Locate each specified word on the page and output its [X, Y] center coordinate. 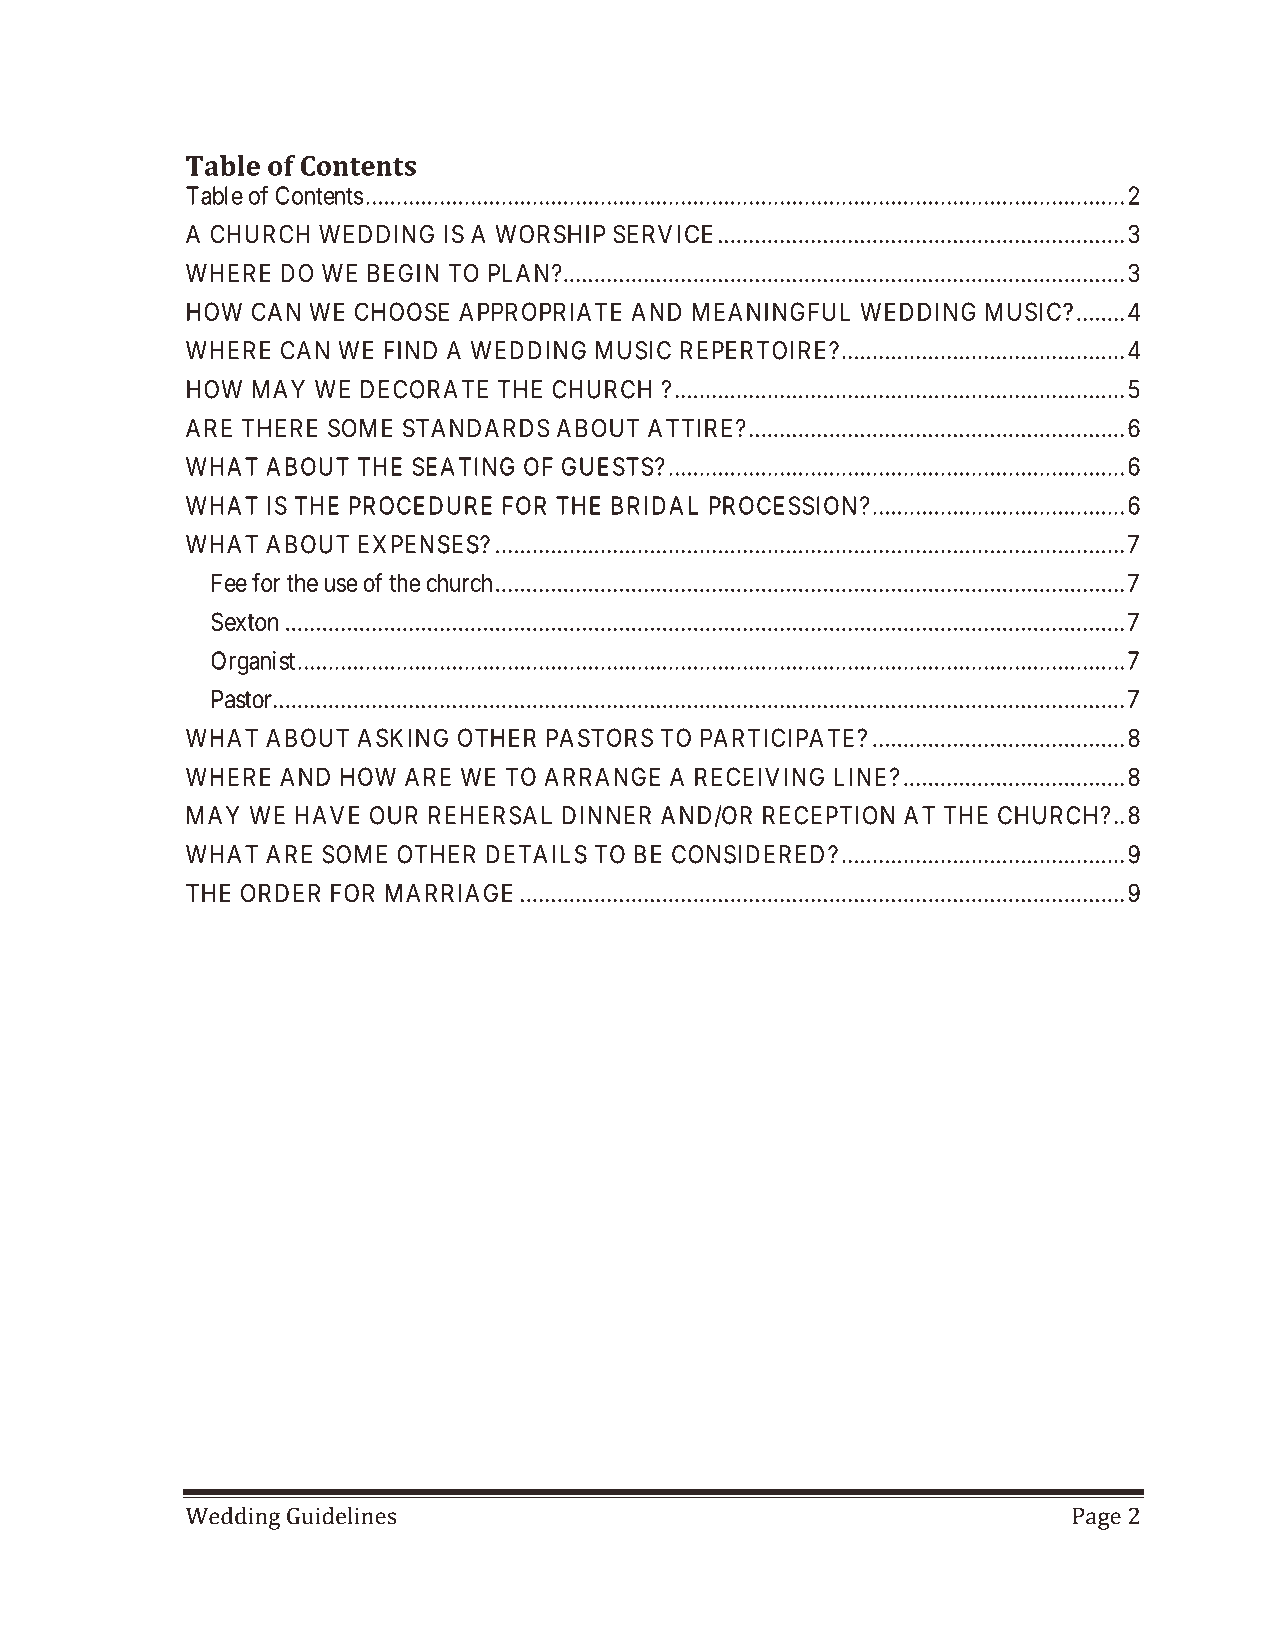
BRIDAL [655, 505]
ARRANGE [602, 776]
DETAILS [536, 854]
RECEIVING [759, 776]
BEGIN [403, 272]
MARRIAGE [449, 893]
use [341, 585]
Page [1097, 1518]
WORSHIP [550, 234]
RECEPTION [828, 815]
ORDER [281, 893]
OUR [394, 815]
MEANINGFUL [771, 311]
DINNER [607, 815]
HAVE [328, 815]
